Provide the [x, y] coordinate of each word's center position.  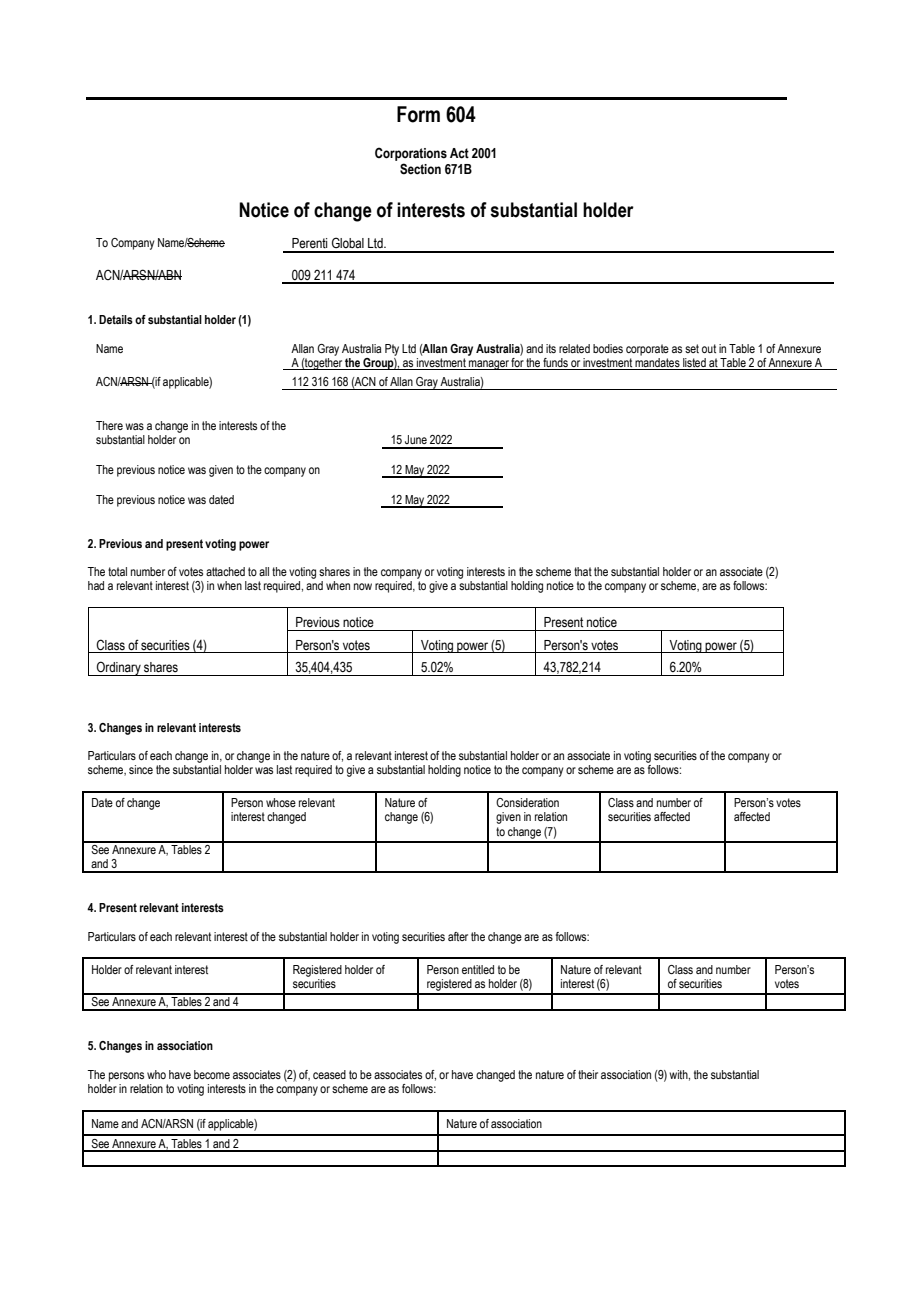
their [588, 1074]
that [583, 571]
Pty [392, 350]
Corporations [411, 154]
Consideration [527, 802]
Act [459, 153]
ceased [329, 1074]
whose [281, 802]
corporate [647, 350]
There [109, 425]
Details [116, 319]
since [141, 769]
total [117, 571]
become [212, 1074]
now [363, 586]
